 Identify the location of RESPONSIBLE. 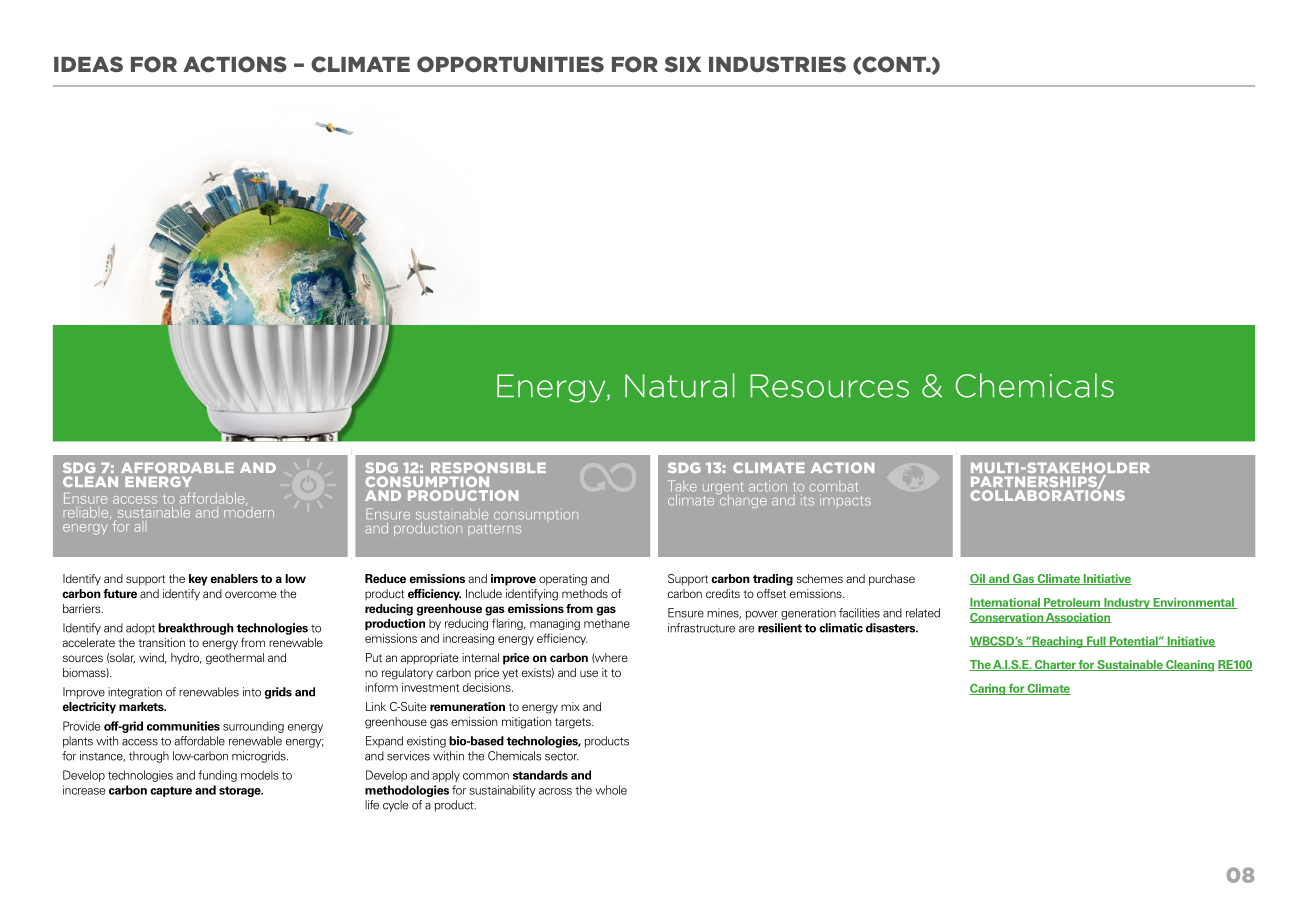
(488, 467).
